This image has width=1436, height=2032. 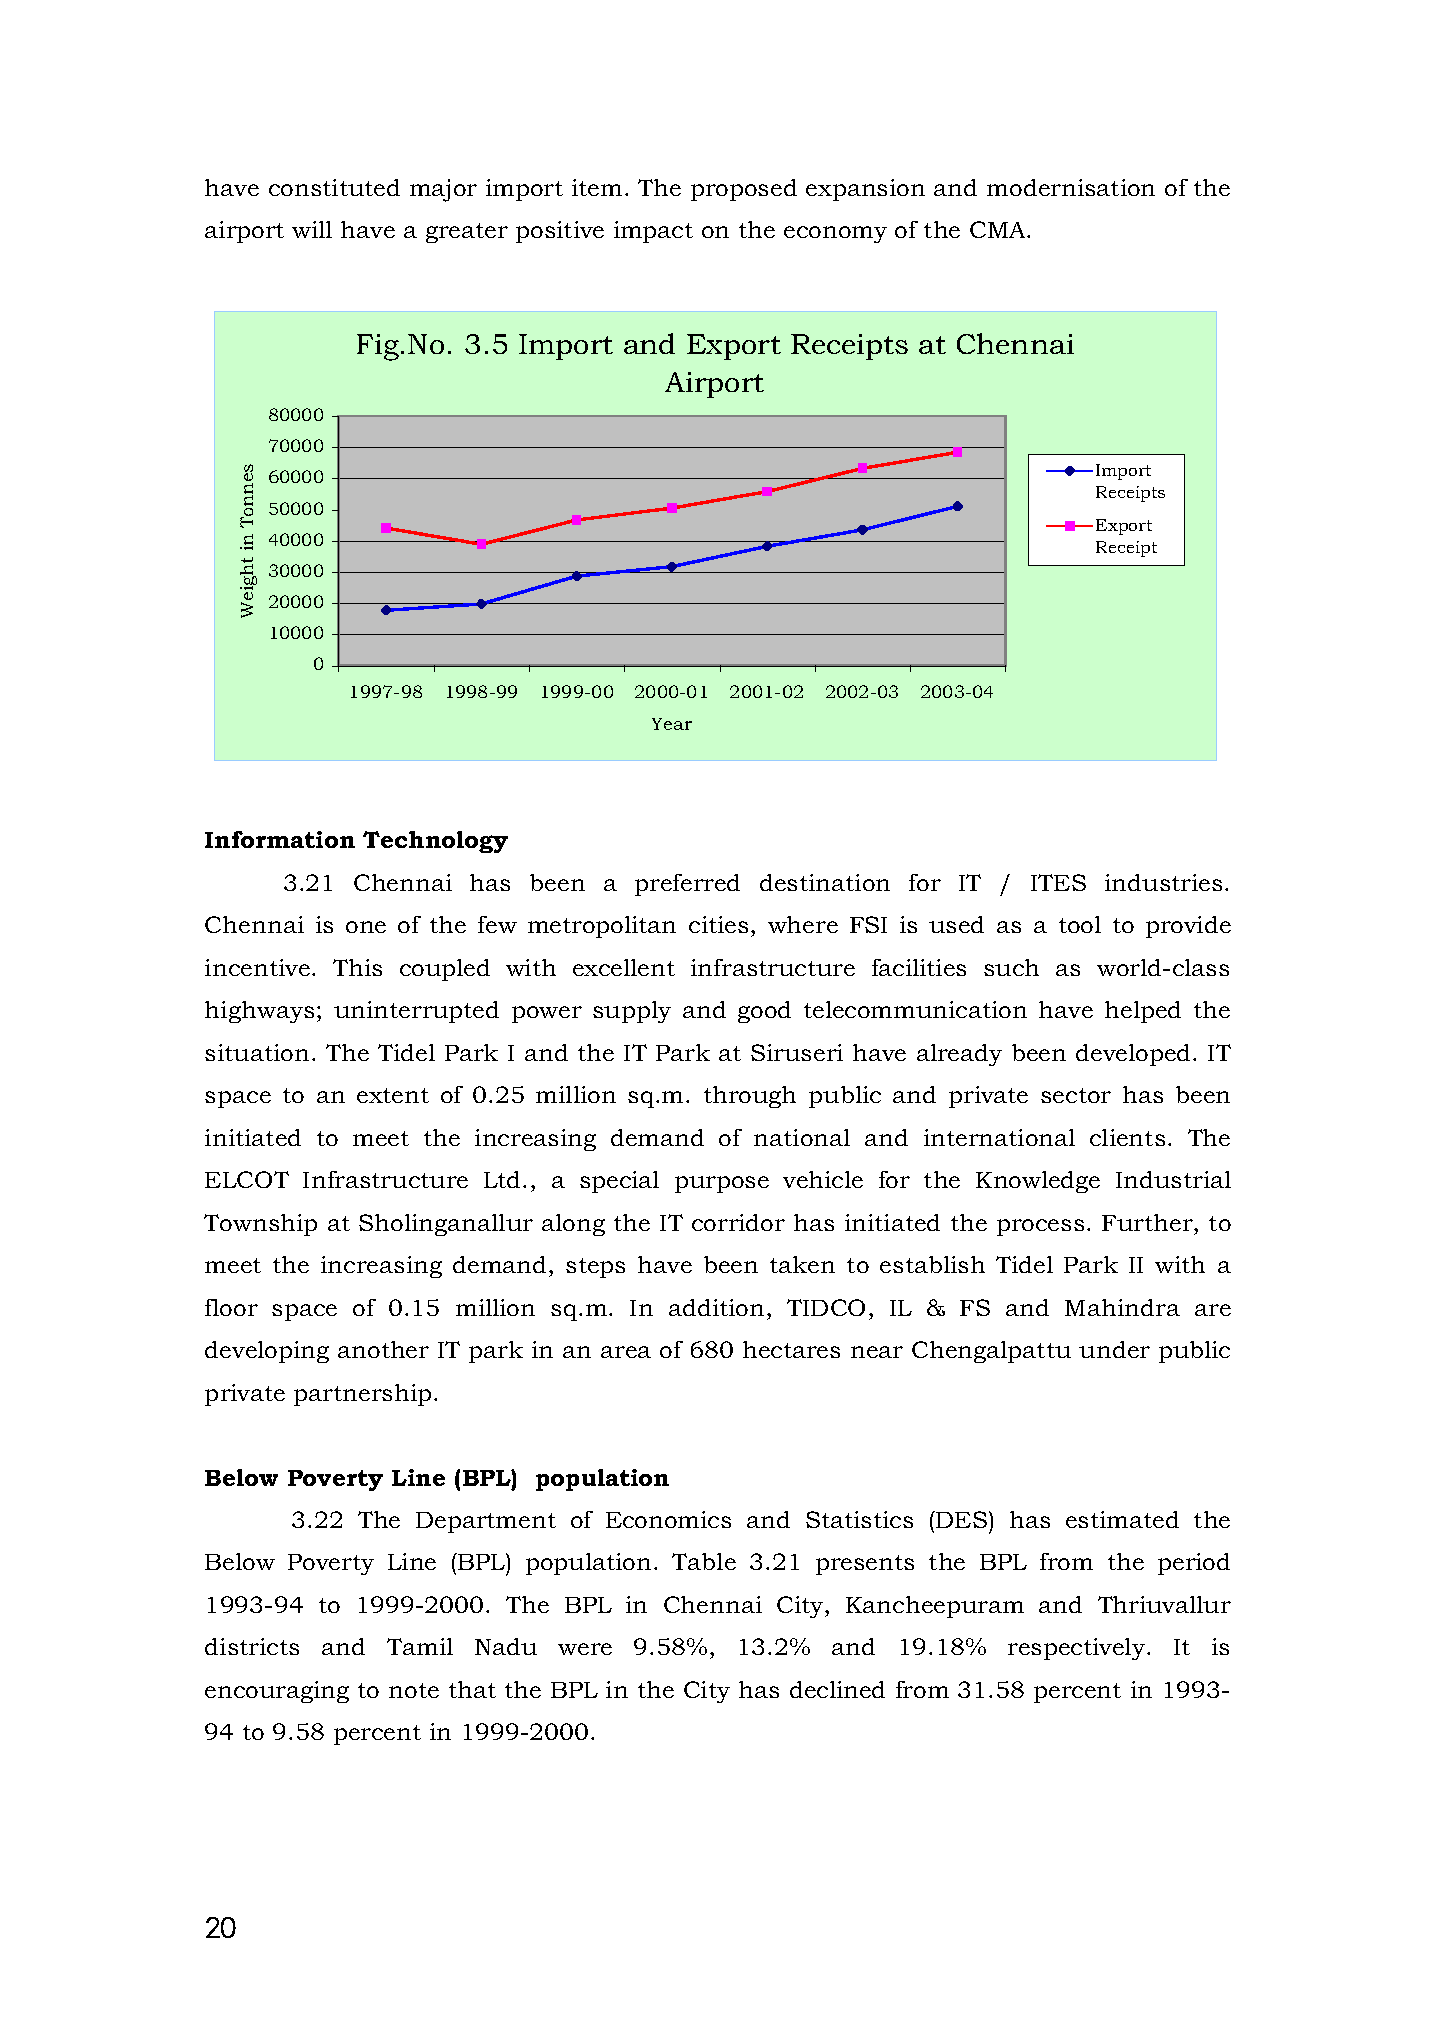 What do you see at coordinates (718, 924) in the image?
I see `cities` at bounding box center [718, 924].
